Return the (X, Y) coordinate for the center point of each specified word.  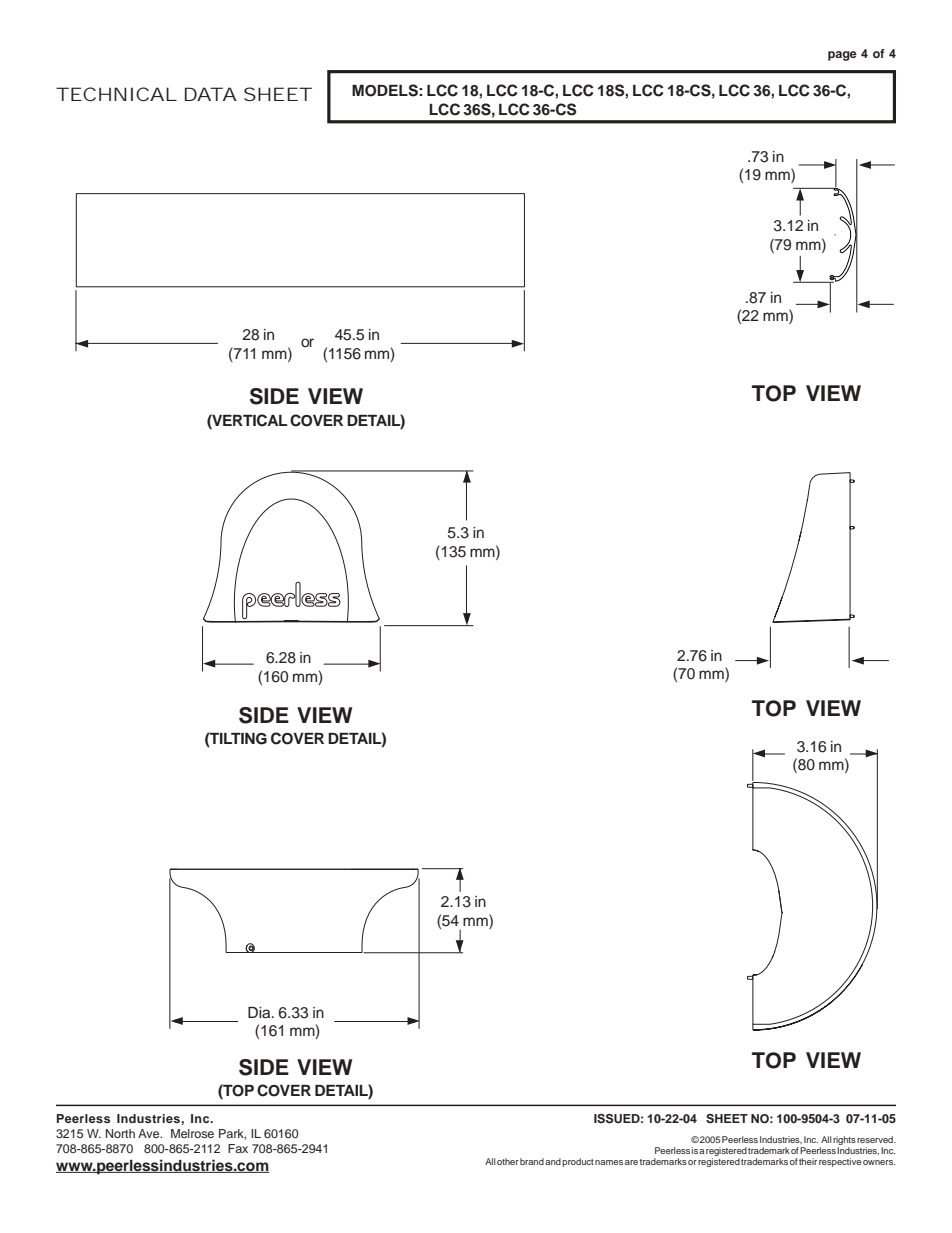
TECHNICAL (116, 94)
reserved (876, 1139)
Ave (150, 1133)
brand (532, 1161)
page (842, 56)
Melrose (192, 1133)
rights (844, 1140)
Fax (238, 1148)
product (578, 1162)
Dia (260, 1012)
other (508, 1161)
